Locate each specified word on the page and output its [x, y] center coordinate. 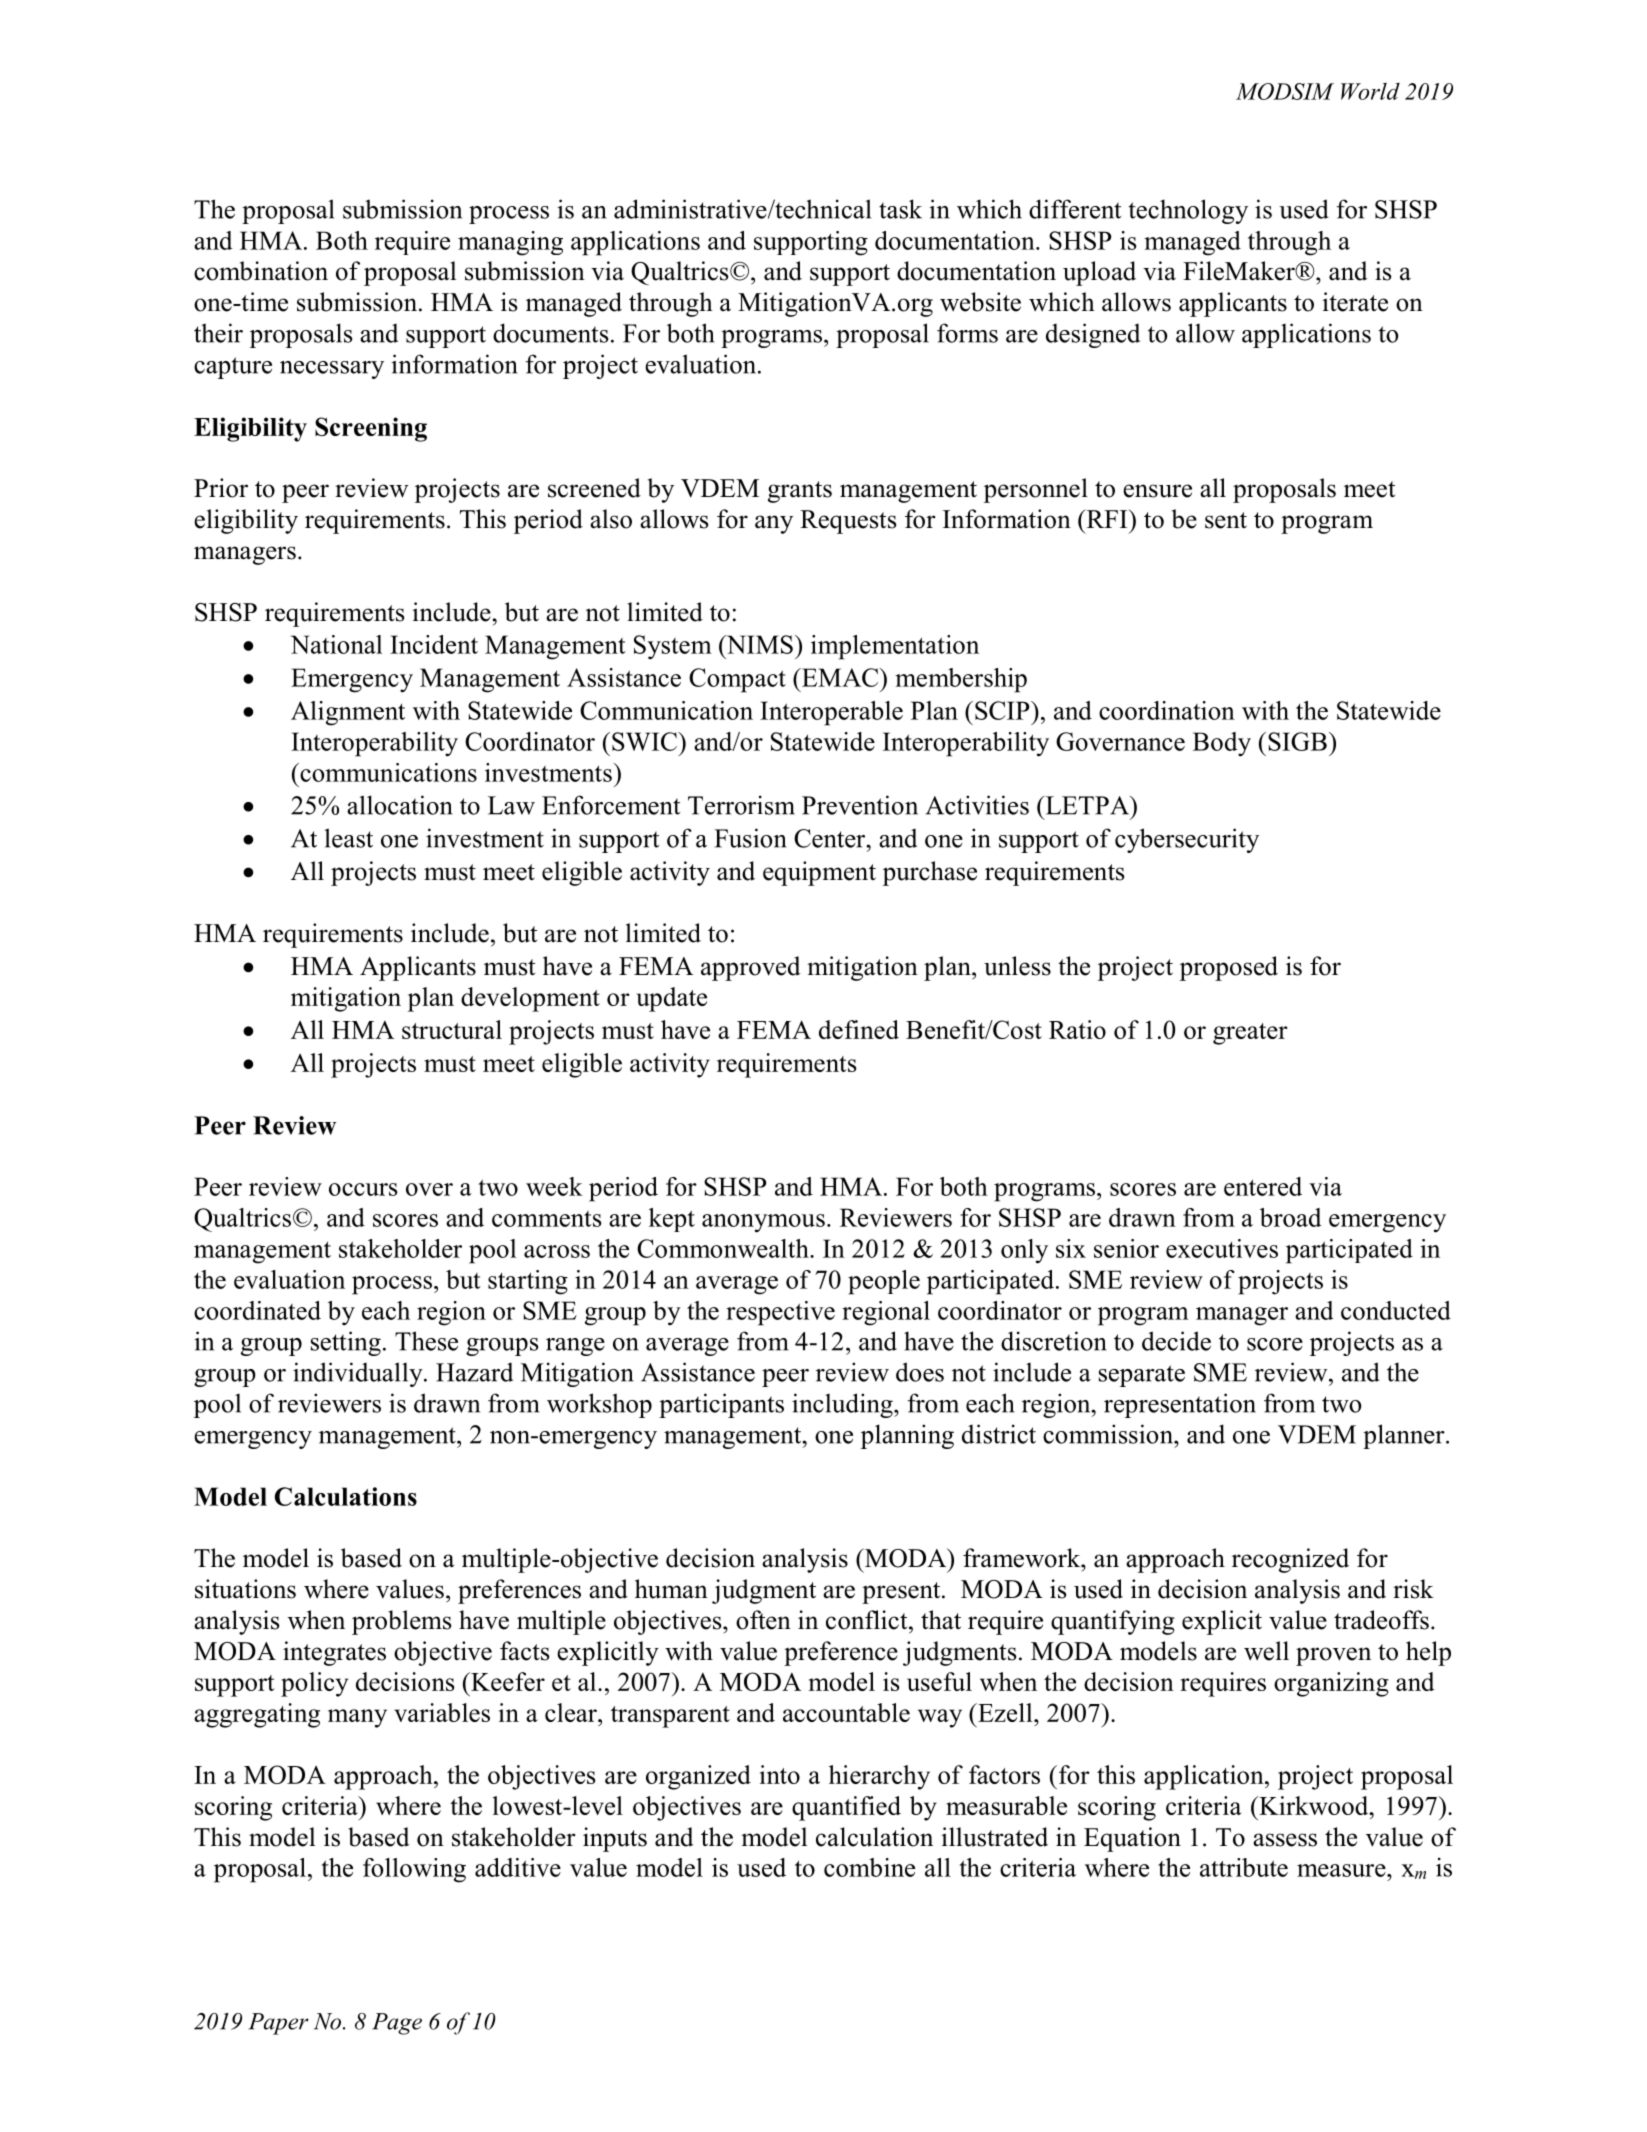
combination [261, 271]
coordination [1167, 710]
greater [1250, 1034]
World [1370, 91]
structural [452, 1029]
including [843, 1405]
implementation [895, 647]
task [900, 209]
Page [397, 2024]
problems [401, 1622]
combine [869, 1867]
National [336, 644]
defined [859, 1029]
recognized [1290, 1560]
